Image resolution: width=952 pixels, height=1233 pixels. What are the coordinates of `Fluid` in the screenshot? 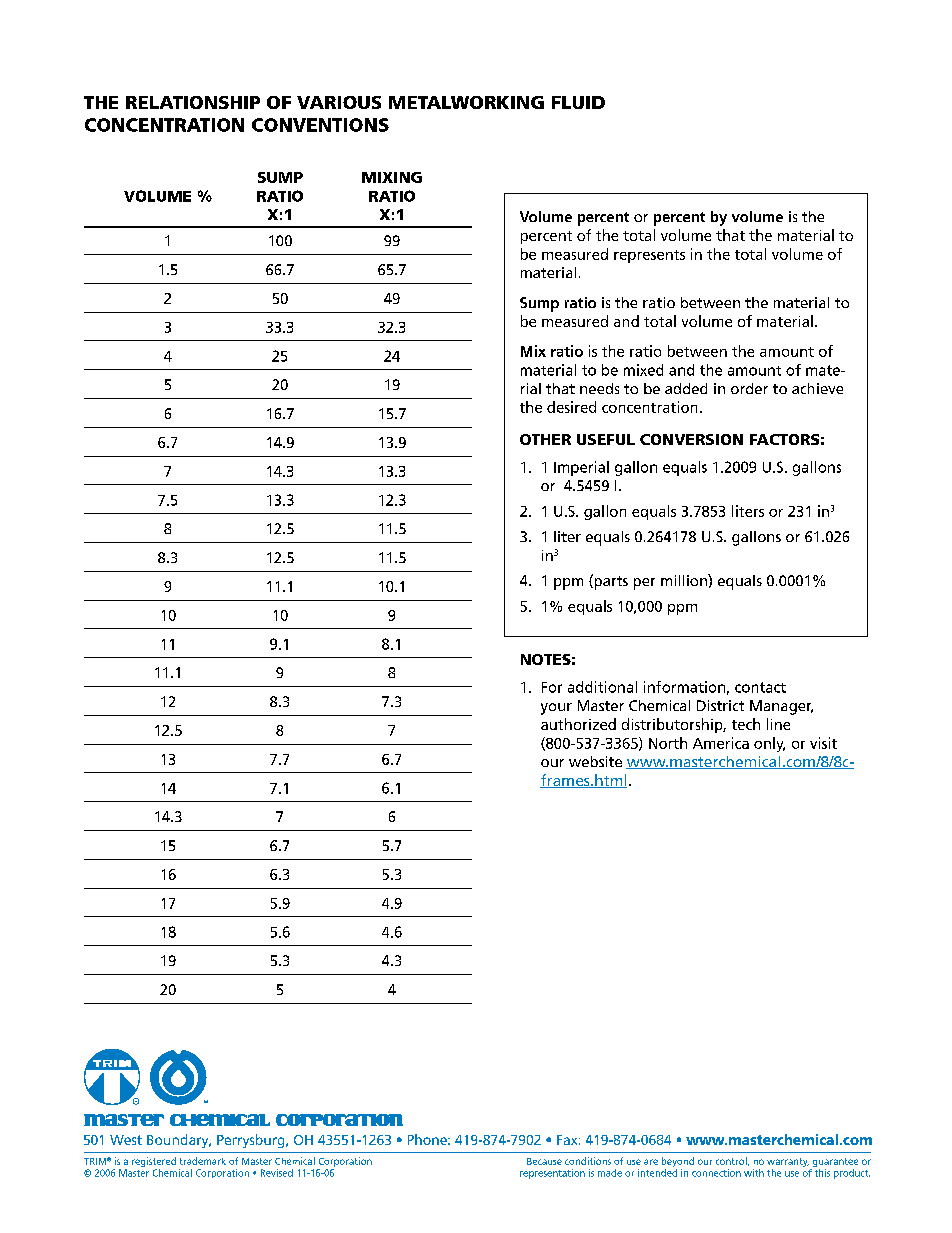 It's located at (578, 102).
